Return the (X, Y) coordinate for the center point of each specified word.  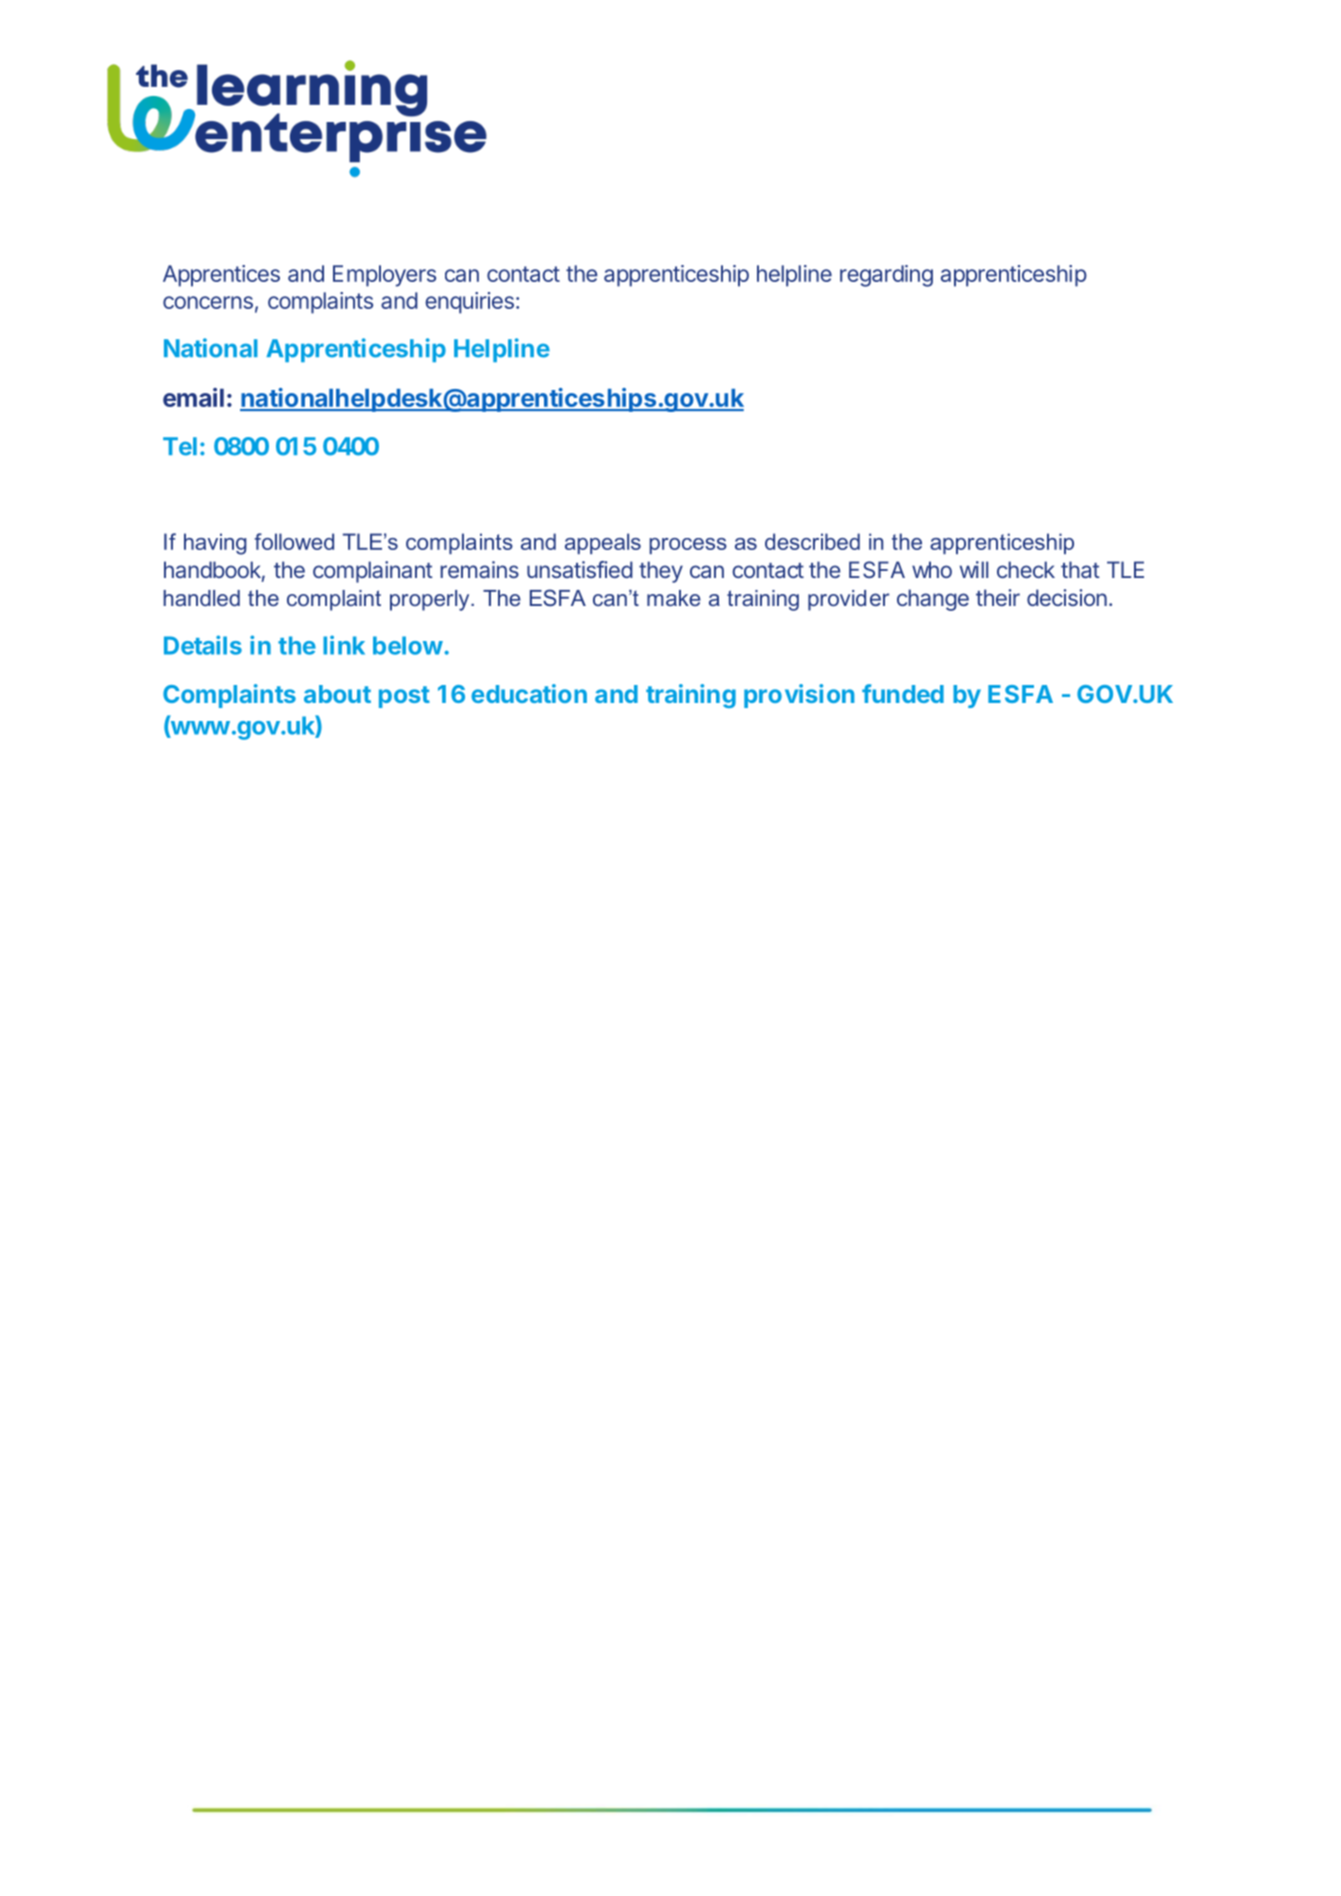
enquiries (469, 303)
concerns (208, 302)
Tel (180, 446)
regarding (886, 276)
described (812, 541)
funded (903, 693)
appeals (603, 543)
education (529, 693)
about (337, 694)
